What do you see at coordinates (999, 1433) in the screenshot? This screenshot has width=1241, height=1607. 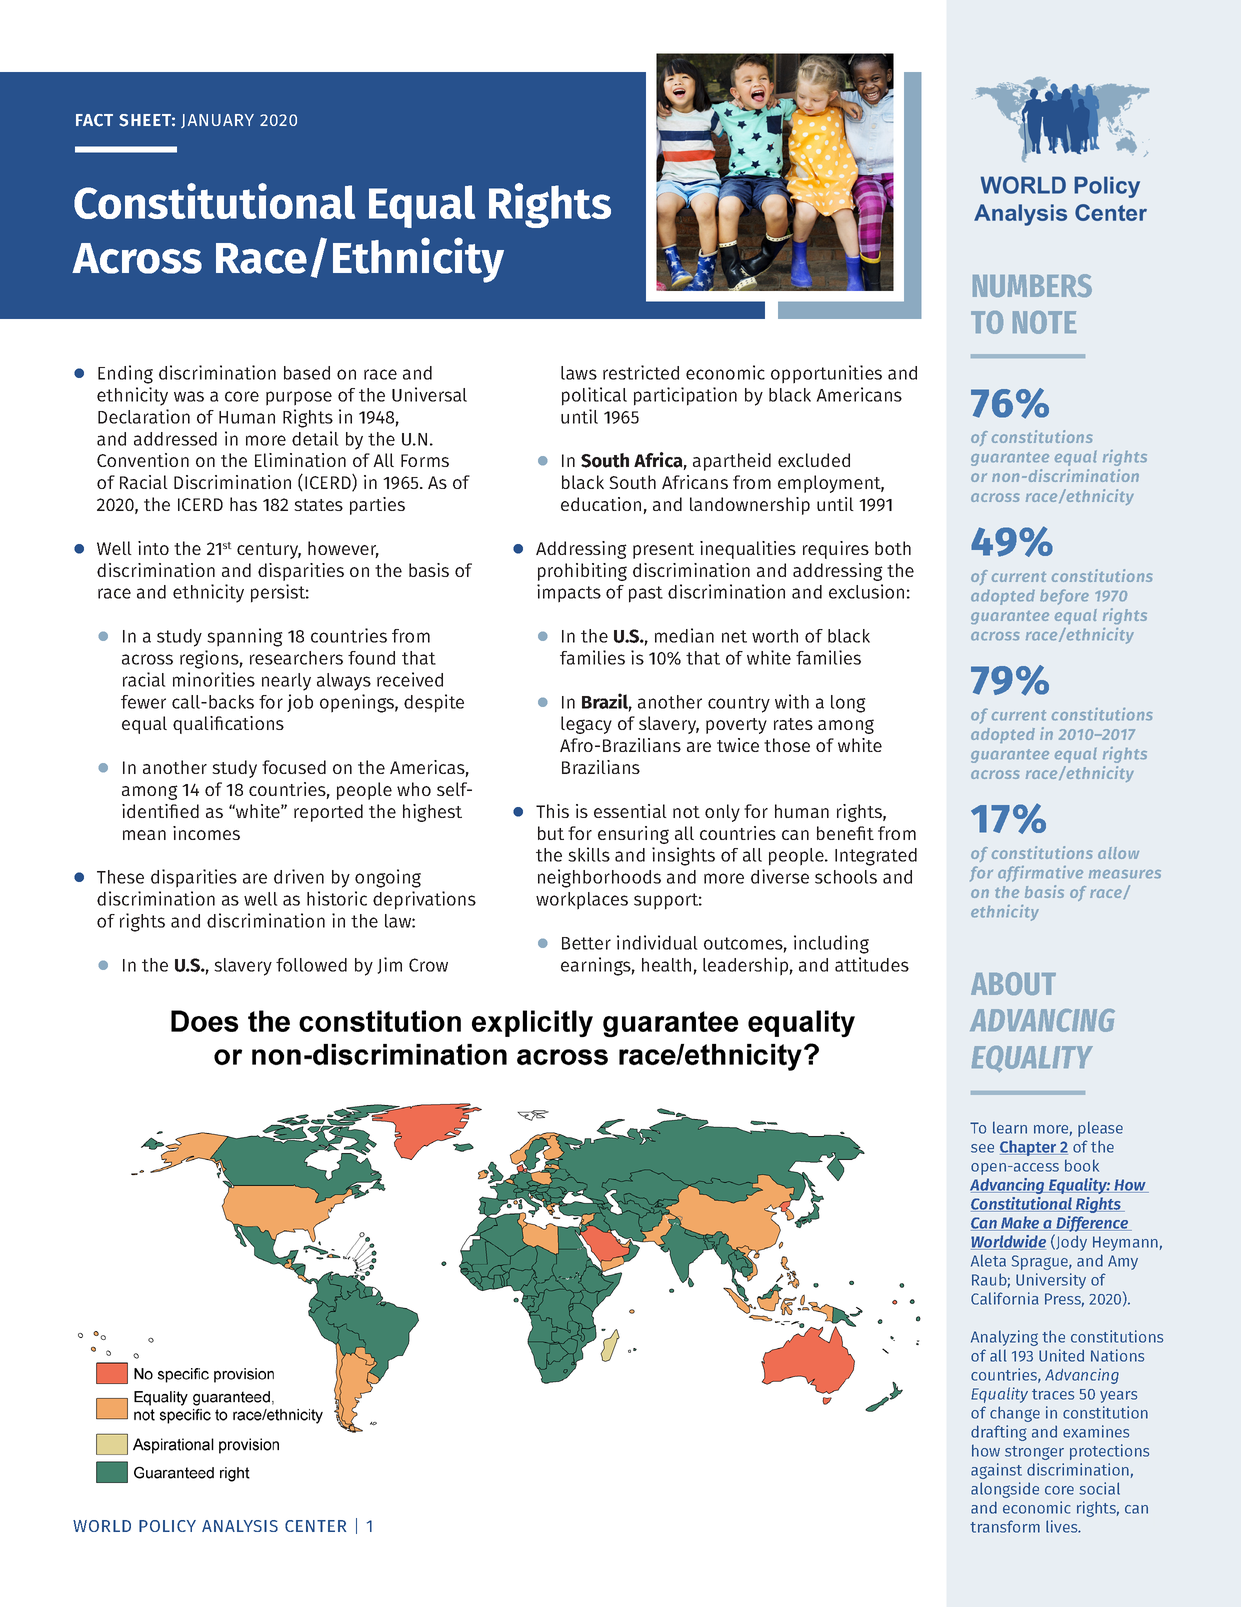 I see `drafting` at bounding box center [999, 1433].
